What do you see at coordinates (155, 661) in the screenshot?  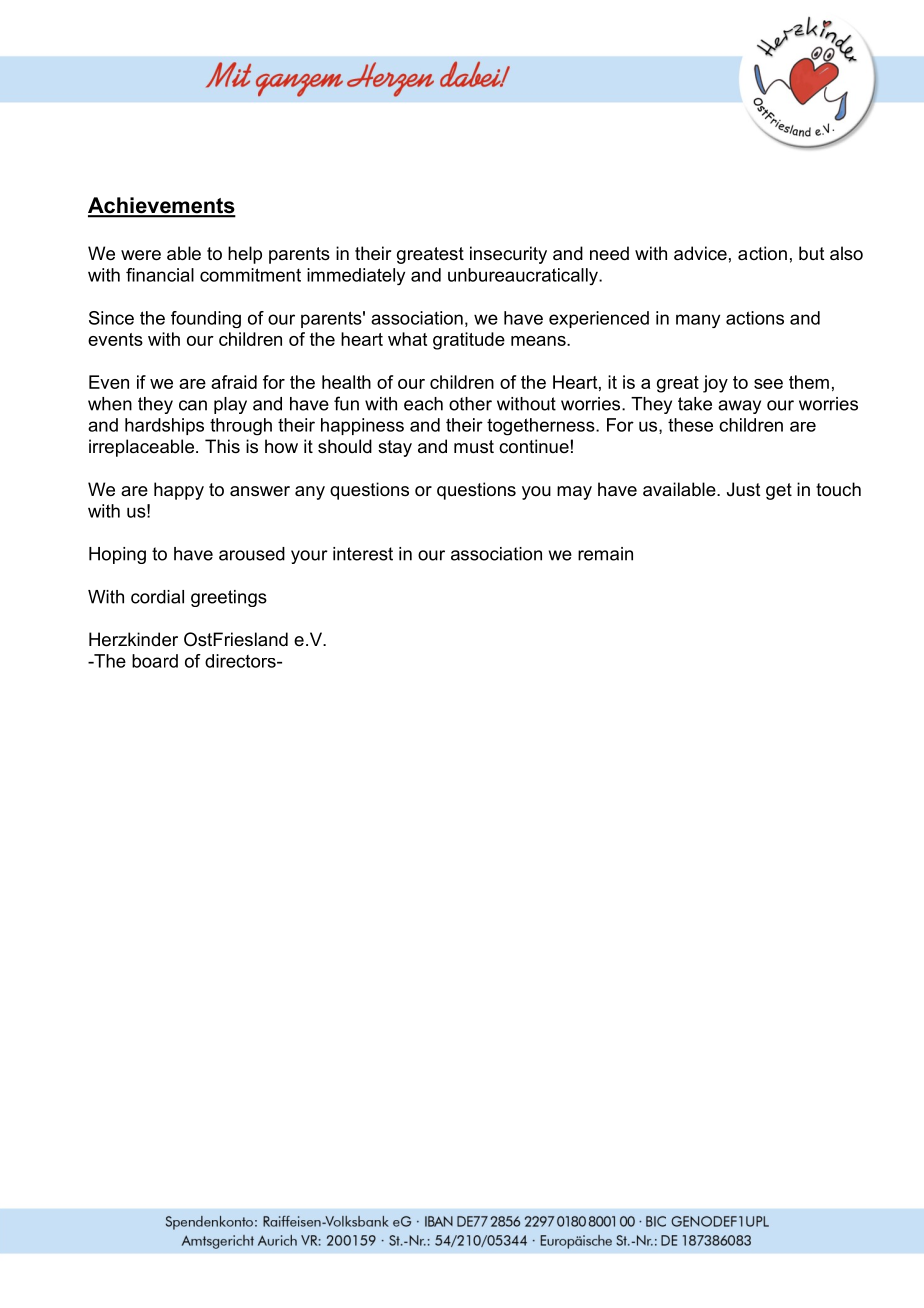 I see `board` at bounding box center [155, 661].
